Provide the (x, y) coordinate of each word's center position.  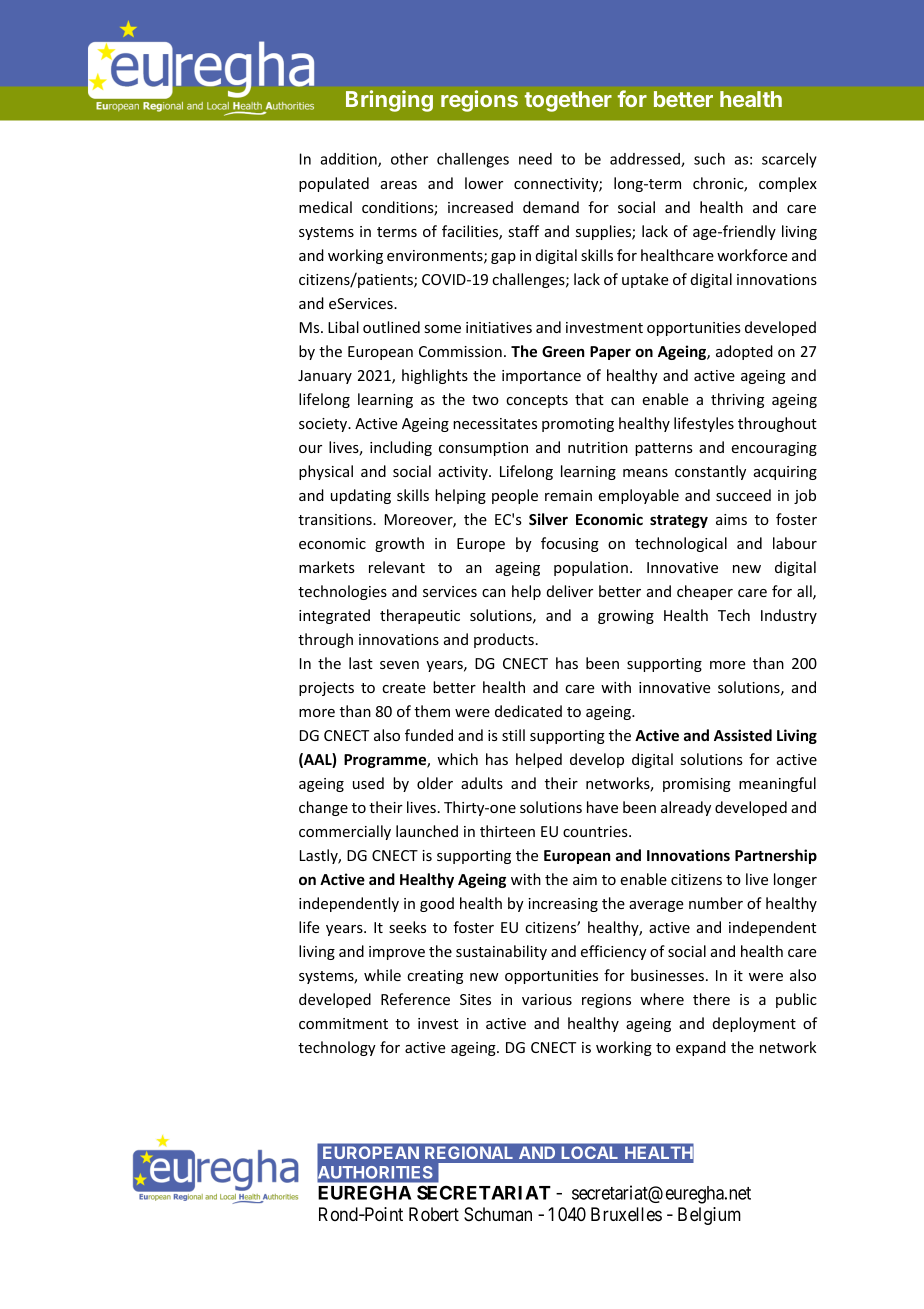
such (709, 159)
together (568, 101)
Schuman (498, 1214)
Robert (434, 1214)
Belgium (709, 1216)
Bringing (389, 101)
